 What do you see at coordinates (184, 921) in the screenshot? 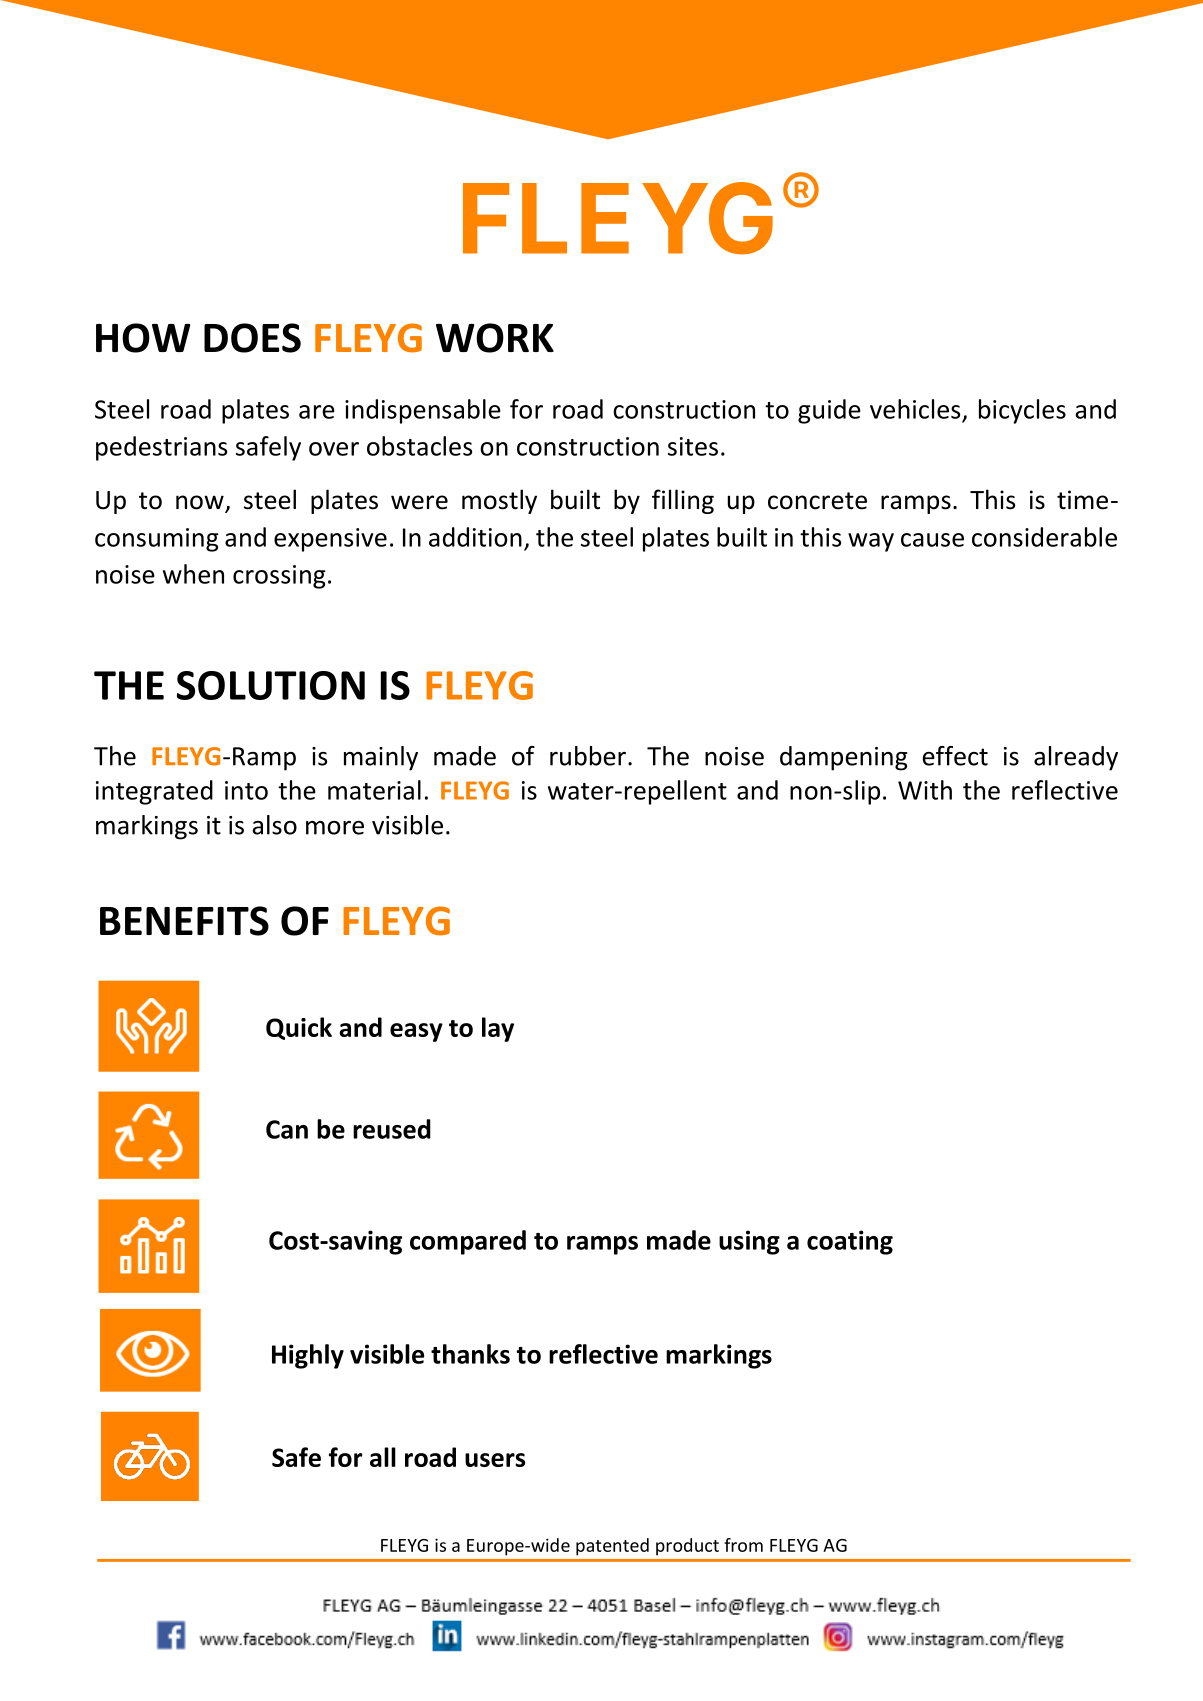
I see `BENEFITS` at bounding box center [184, 921].
